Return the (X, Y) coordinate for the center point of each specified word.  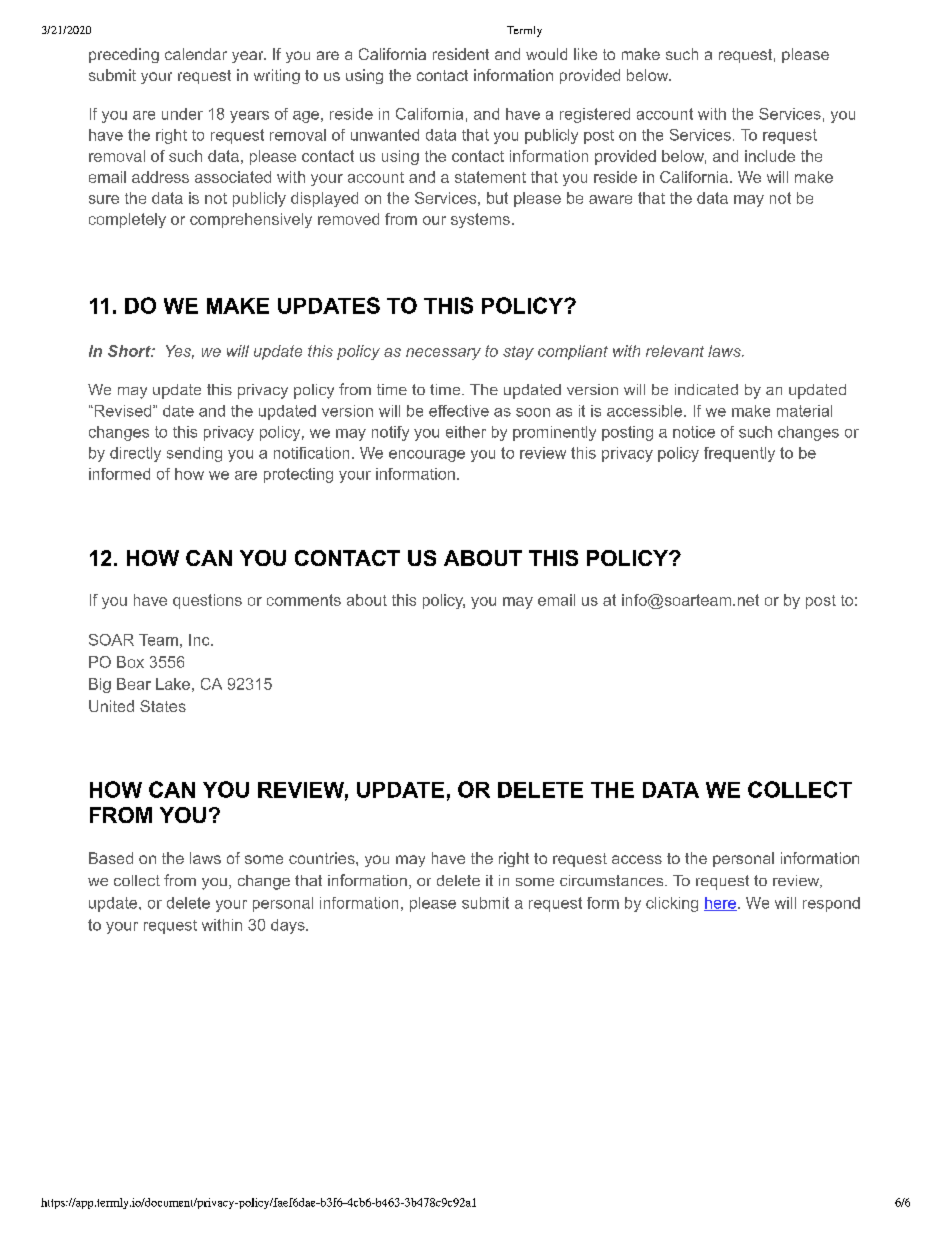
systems (480, 220)
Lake (173, 684)
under (182, 114)
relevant (675, 351)
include (770, 156)
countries (323, 858)
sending (194, 454)
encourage (427, 456)
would (546, 54)
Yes (180, 352)
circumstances (611, 880)
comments (304, 600)
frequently (739, 454)
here (721, 904)
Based (111, 858)
